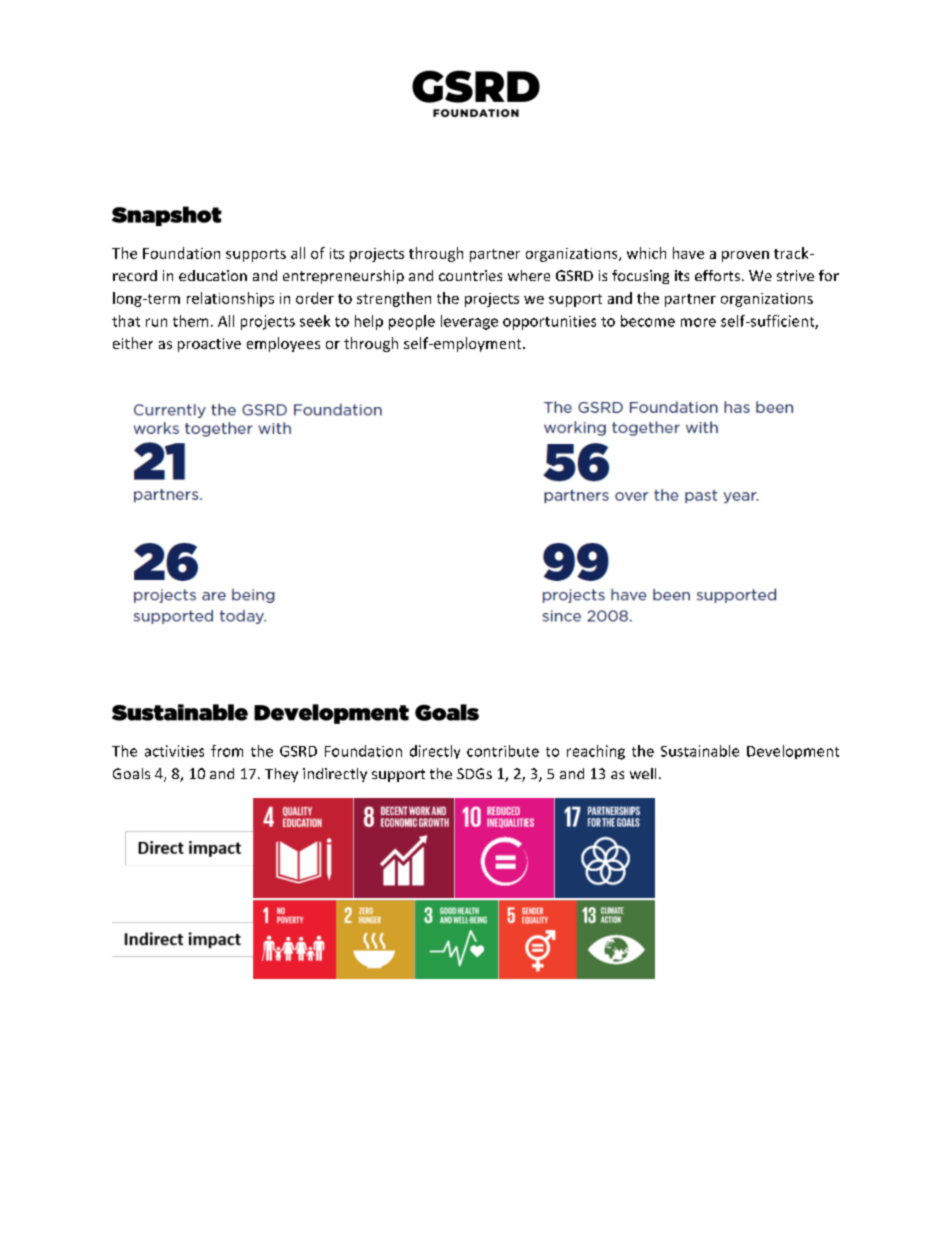 Image resolution: width=952 pixels, height=1233 pixels. Describe the element at coordinates (209, 345) in the page. I see `proactive` at that location.
